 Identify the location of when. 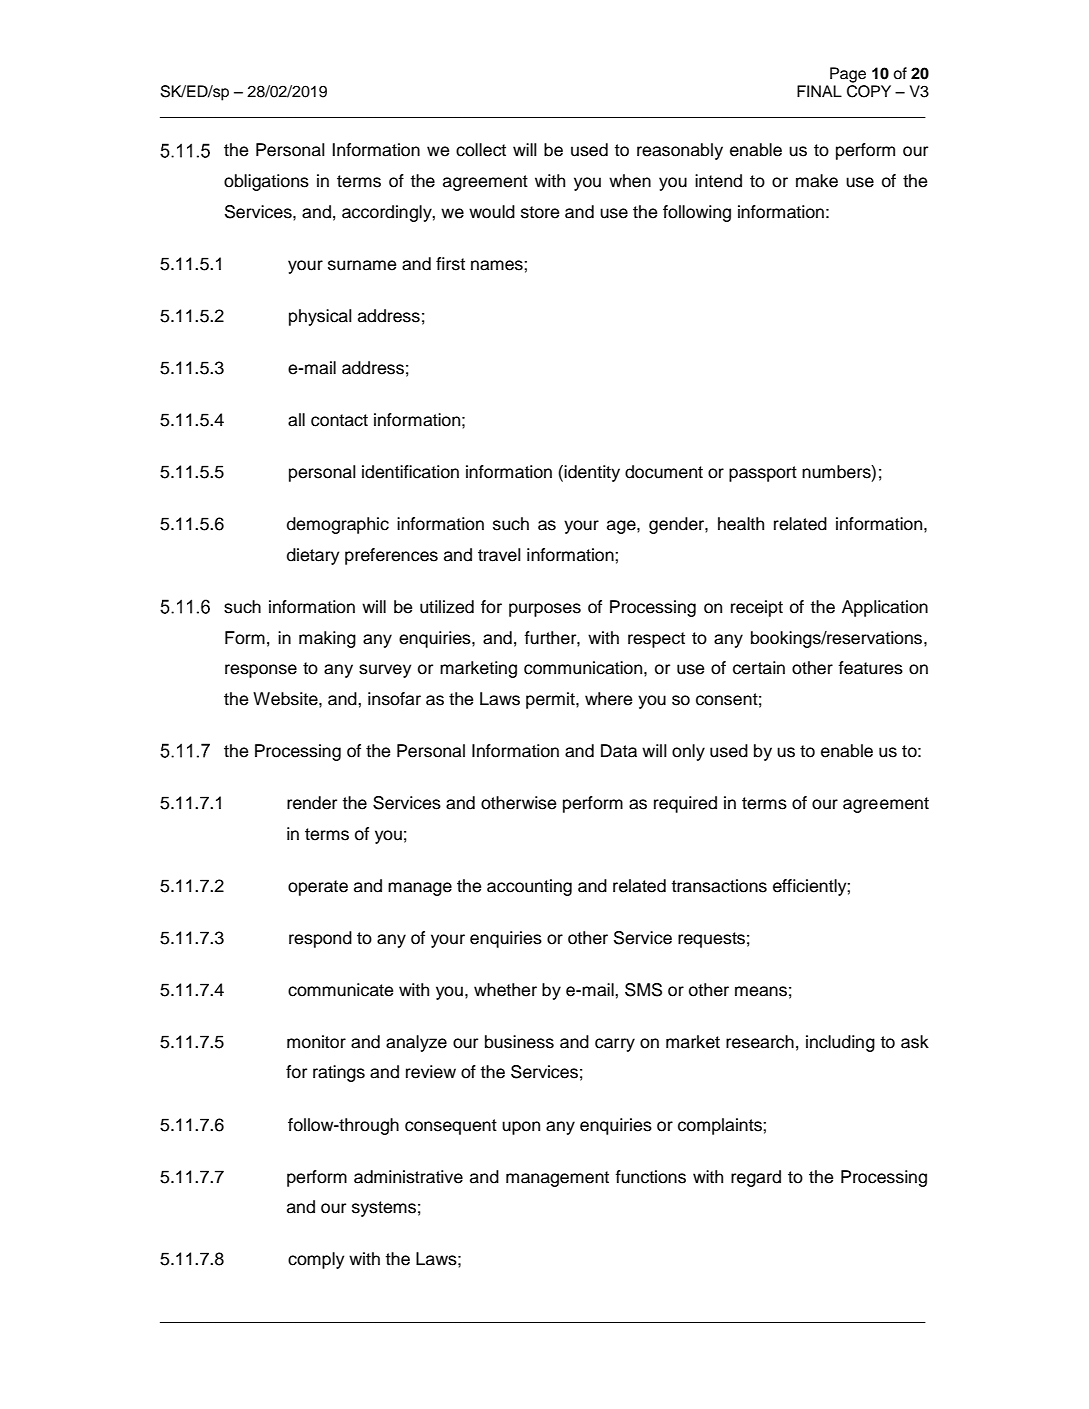
(630, 181).
